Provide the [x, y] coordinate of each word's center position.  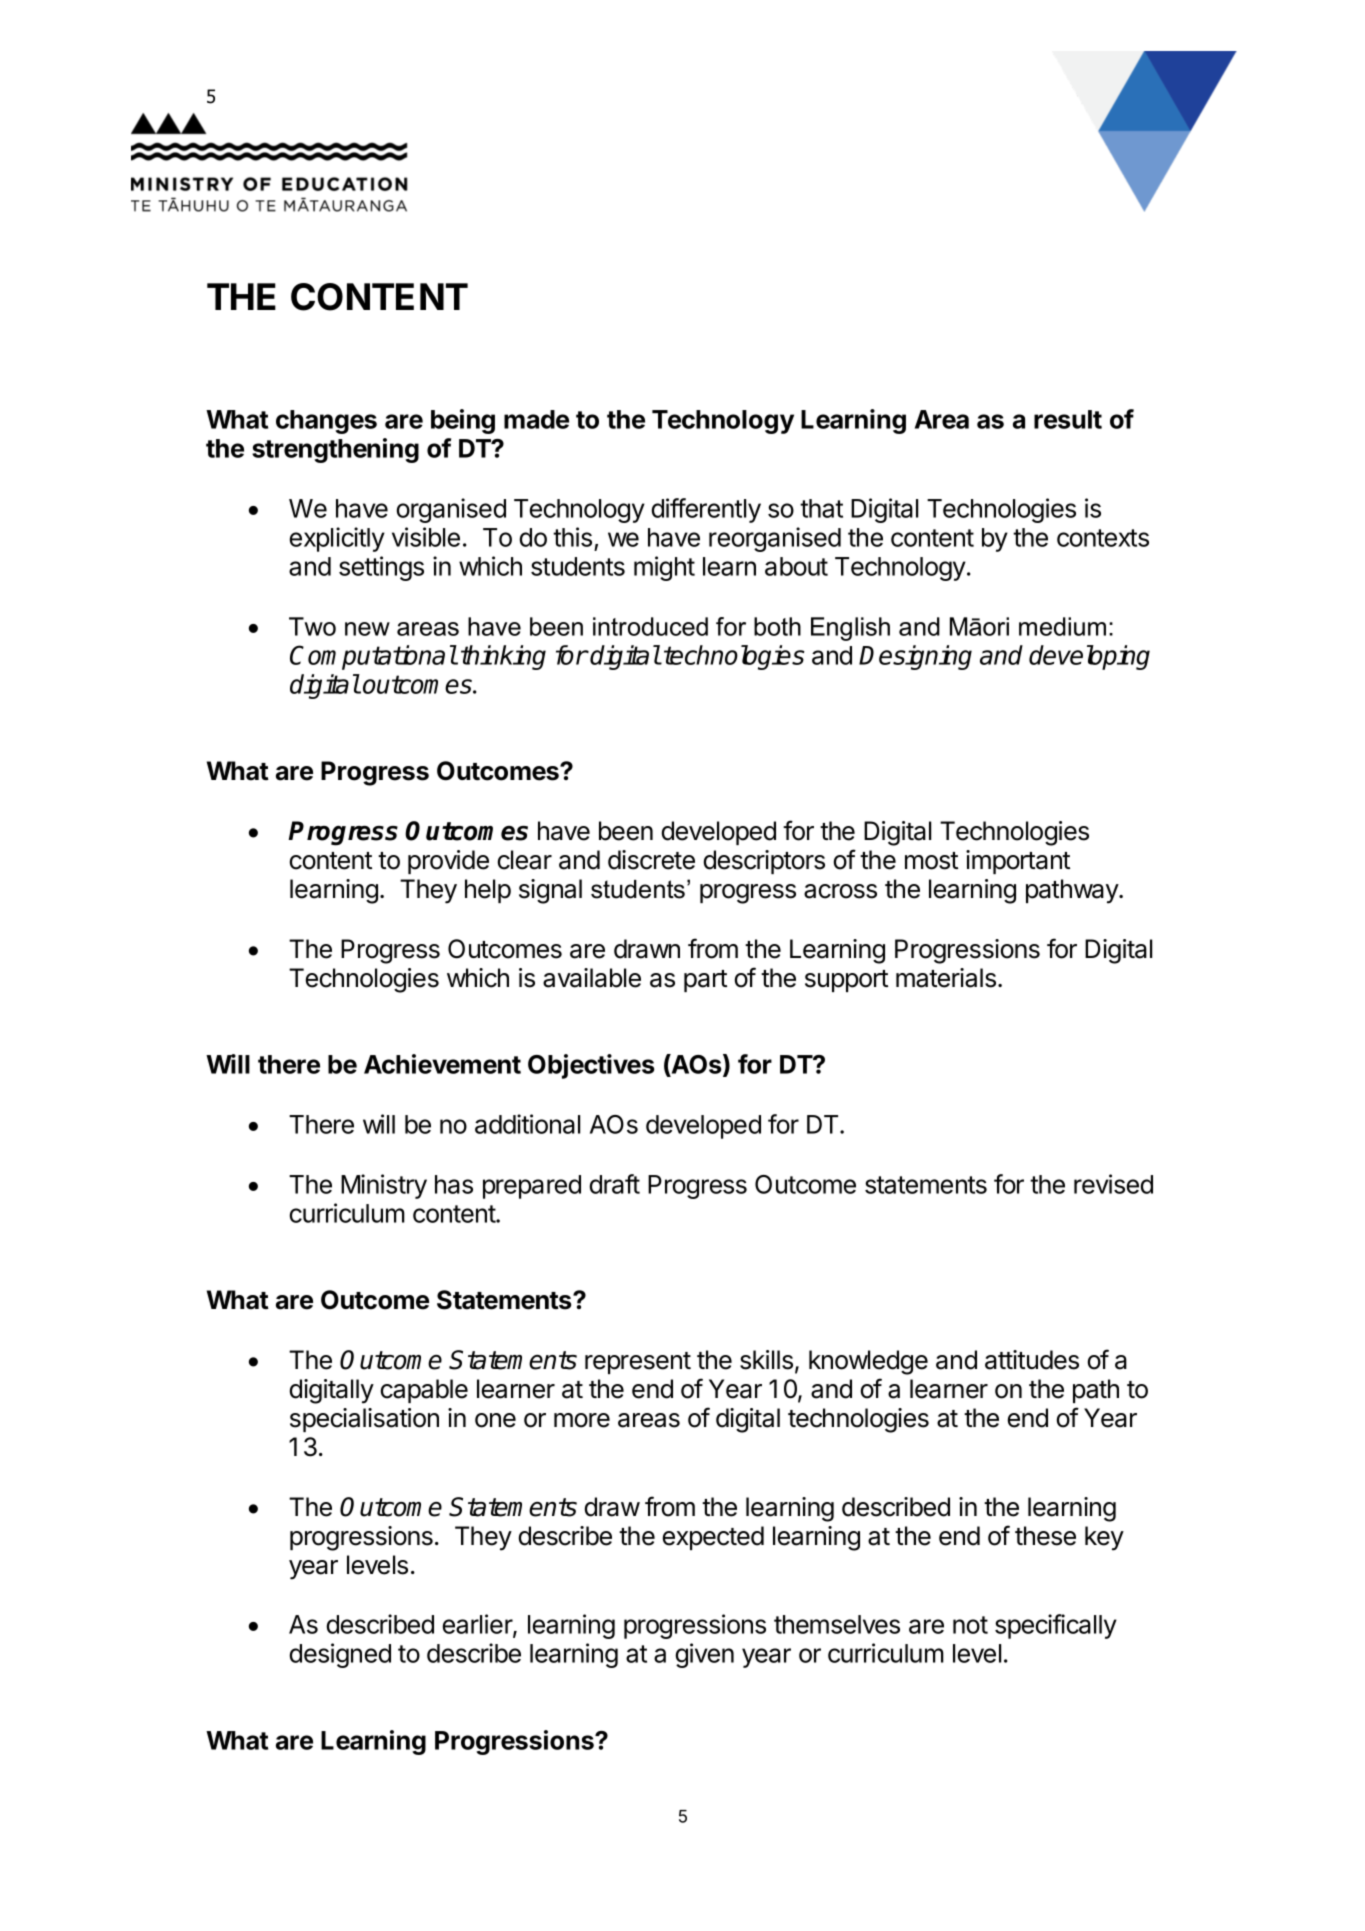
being [463, 421]
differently [706, 510]
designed [340, 1655]
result [1068, 419]
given [704, 1655]
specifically [1056, 1626]
